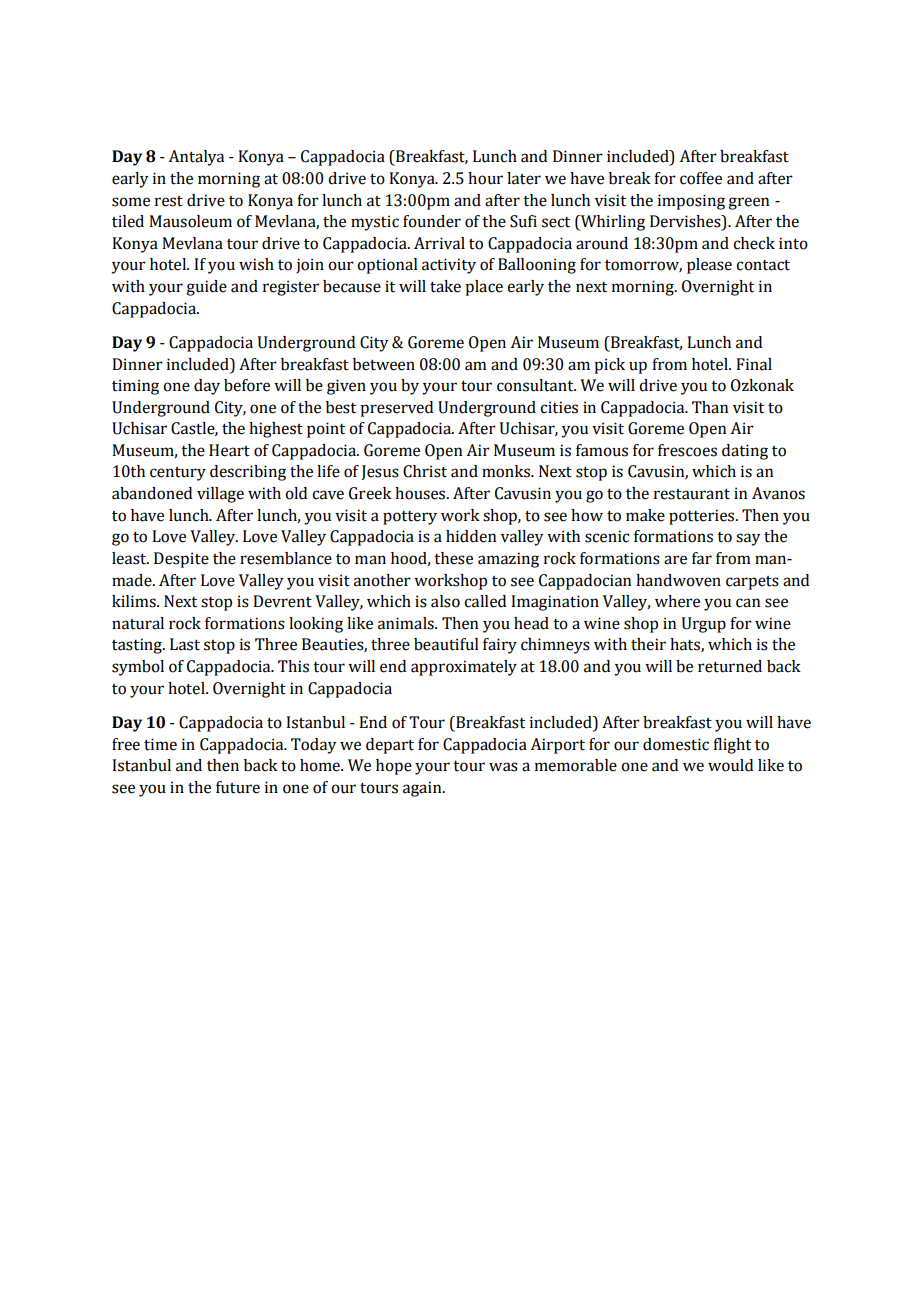 The height and width of the screenshot is (1308, 924). What do you see at coordinates (238, 787) in the screenshot?
I see `future` at bounding box center [238, 787].
